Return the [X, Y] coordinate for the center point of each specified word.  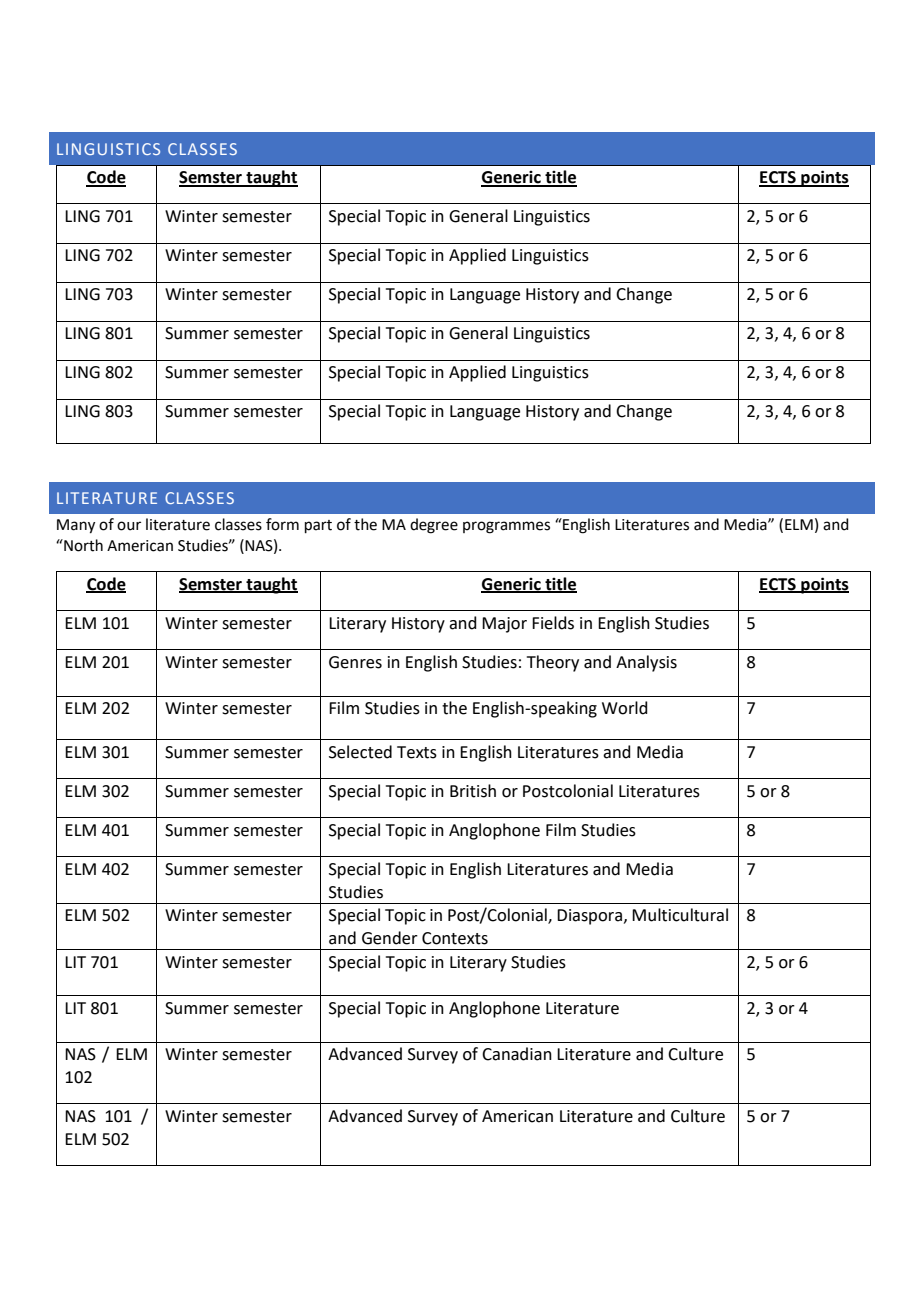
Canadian [517, 1054]
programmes [506, 527]
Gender [390, 938]
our [129, 526]
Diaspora [591, 917]
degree [434, 526]
